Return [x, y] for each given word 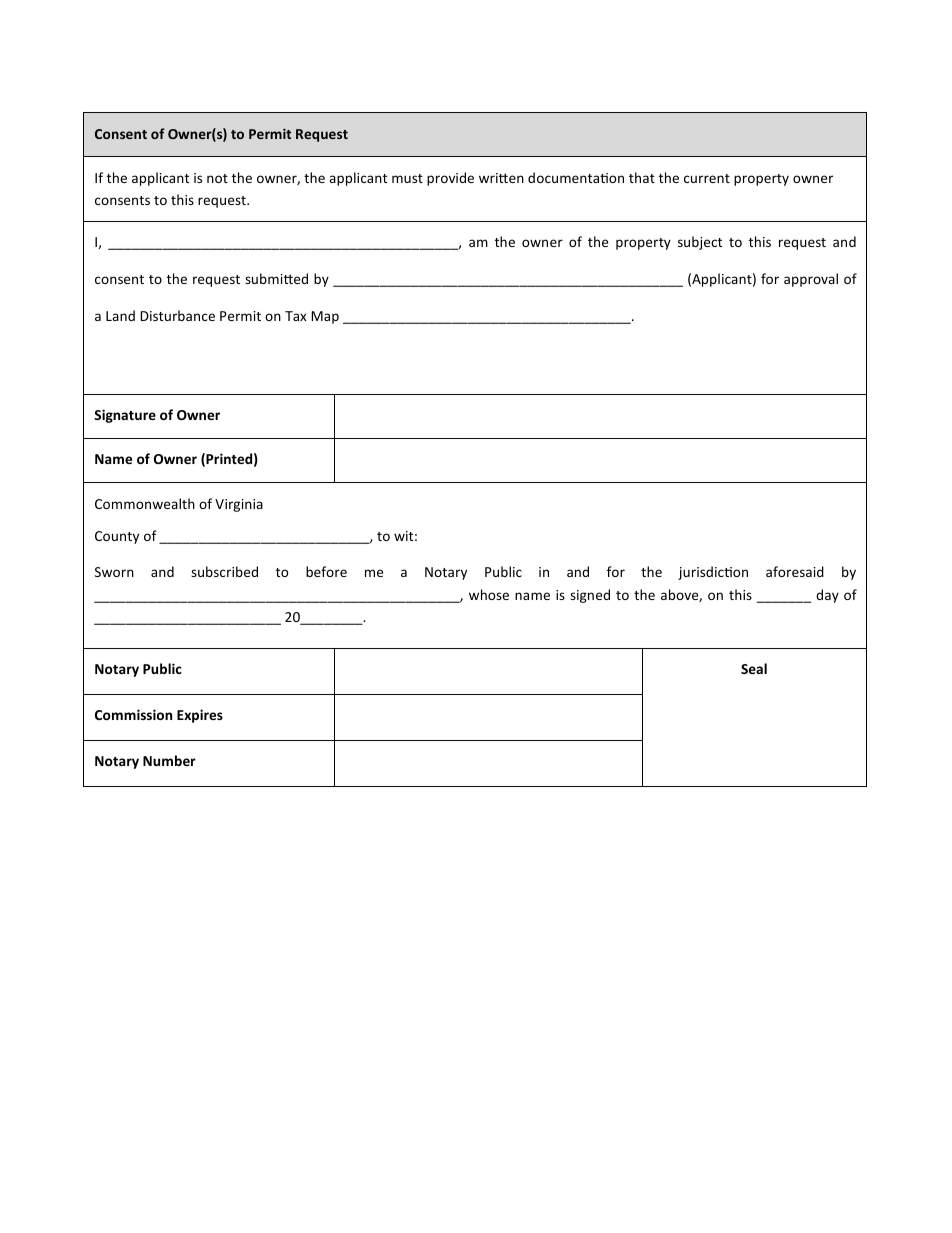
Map [325, 317]
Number [169, 760]
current [707, 178]
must [407, 178]
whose [489, 594]
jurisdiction [713, 573]
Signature [125, 416]
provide [450, 179]
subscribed [224, 571]
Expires [200, 716]
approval [811, 280]
